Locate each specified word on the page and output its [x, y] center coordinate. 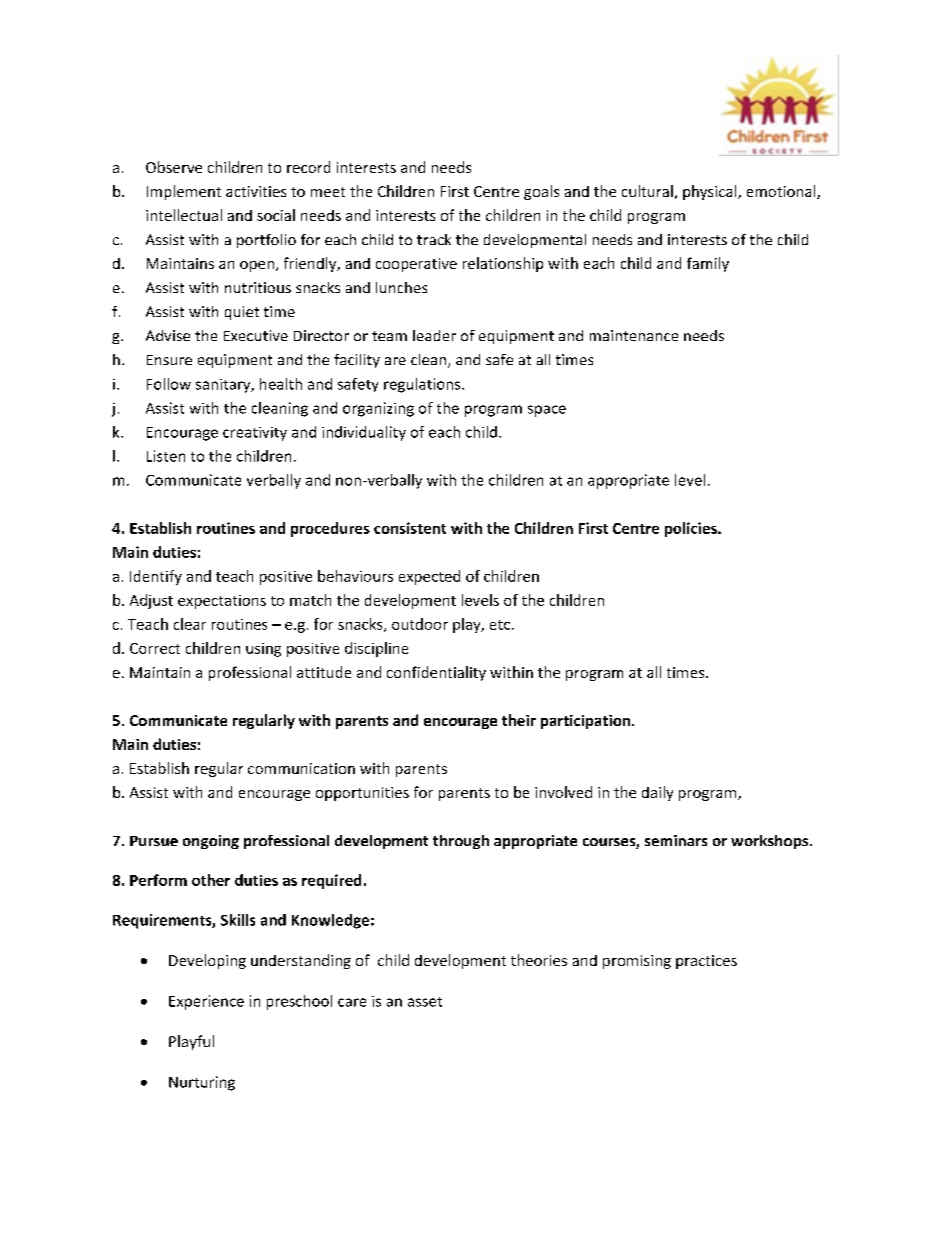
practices [706, 962]
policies [692, 529]
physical [711, 192]
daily [657, 793]
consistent [410, 528]
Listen [166, 456]
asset [425, 1002]
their [519, 720]
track [434, 239]
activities [256, 191]
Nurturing [202, 1083]
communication [301, 768]
